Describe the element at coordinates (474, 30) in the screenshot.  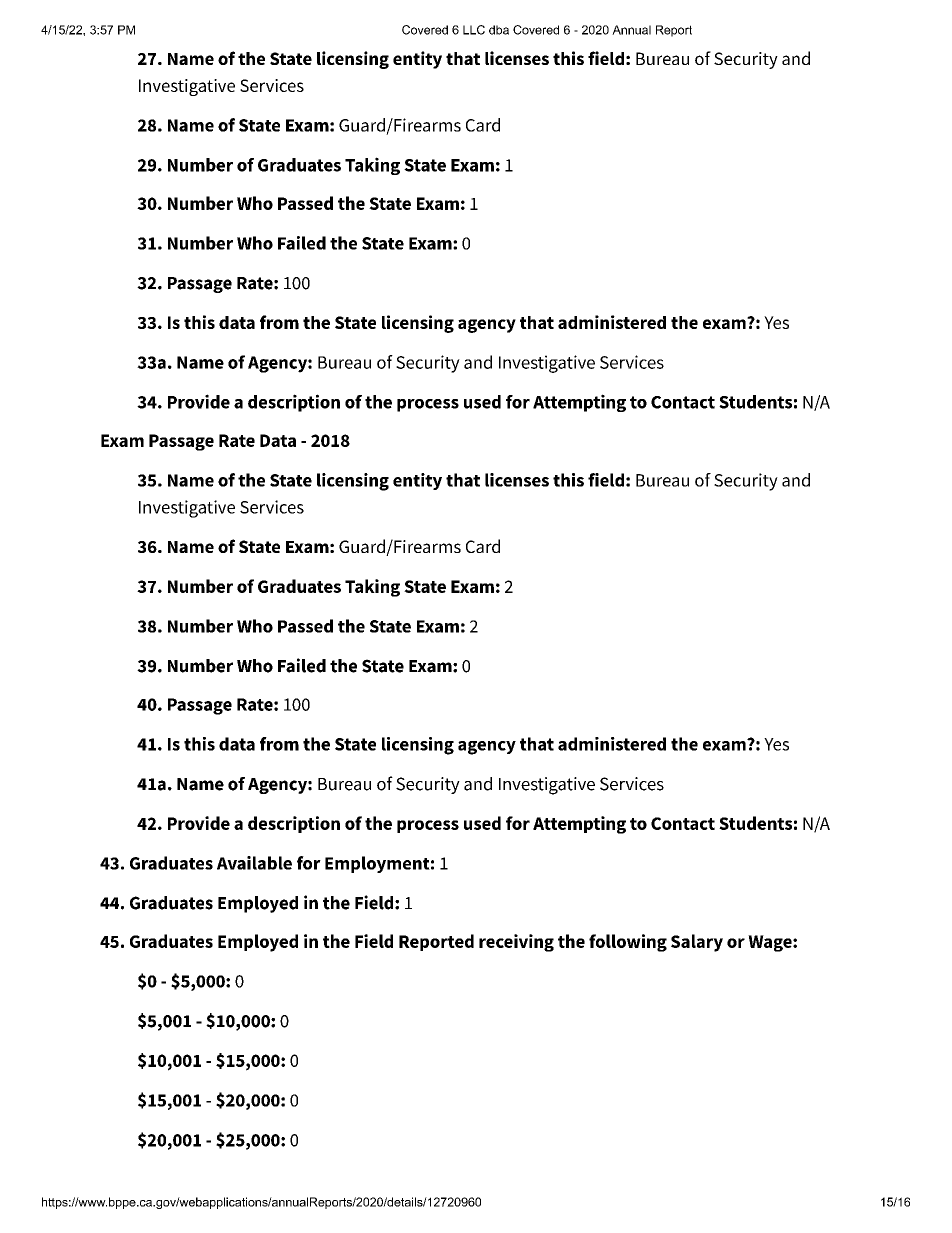
I see `LLC` at that location.
